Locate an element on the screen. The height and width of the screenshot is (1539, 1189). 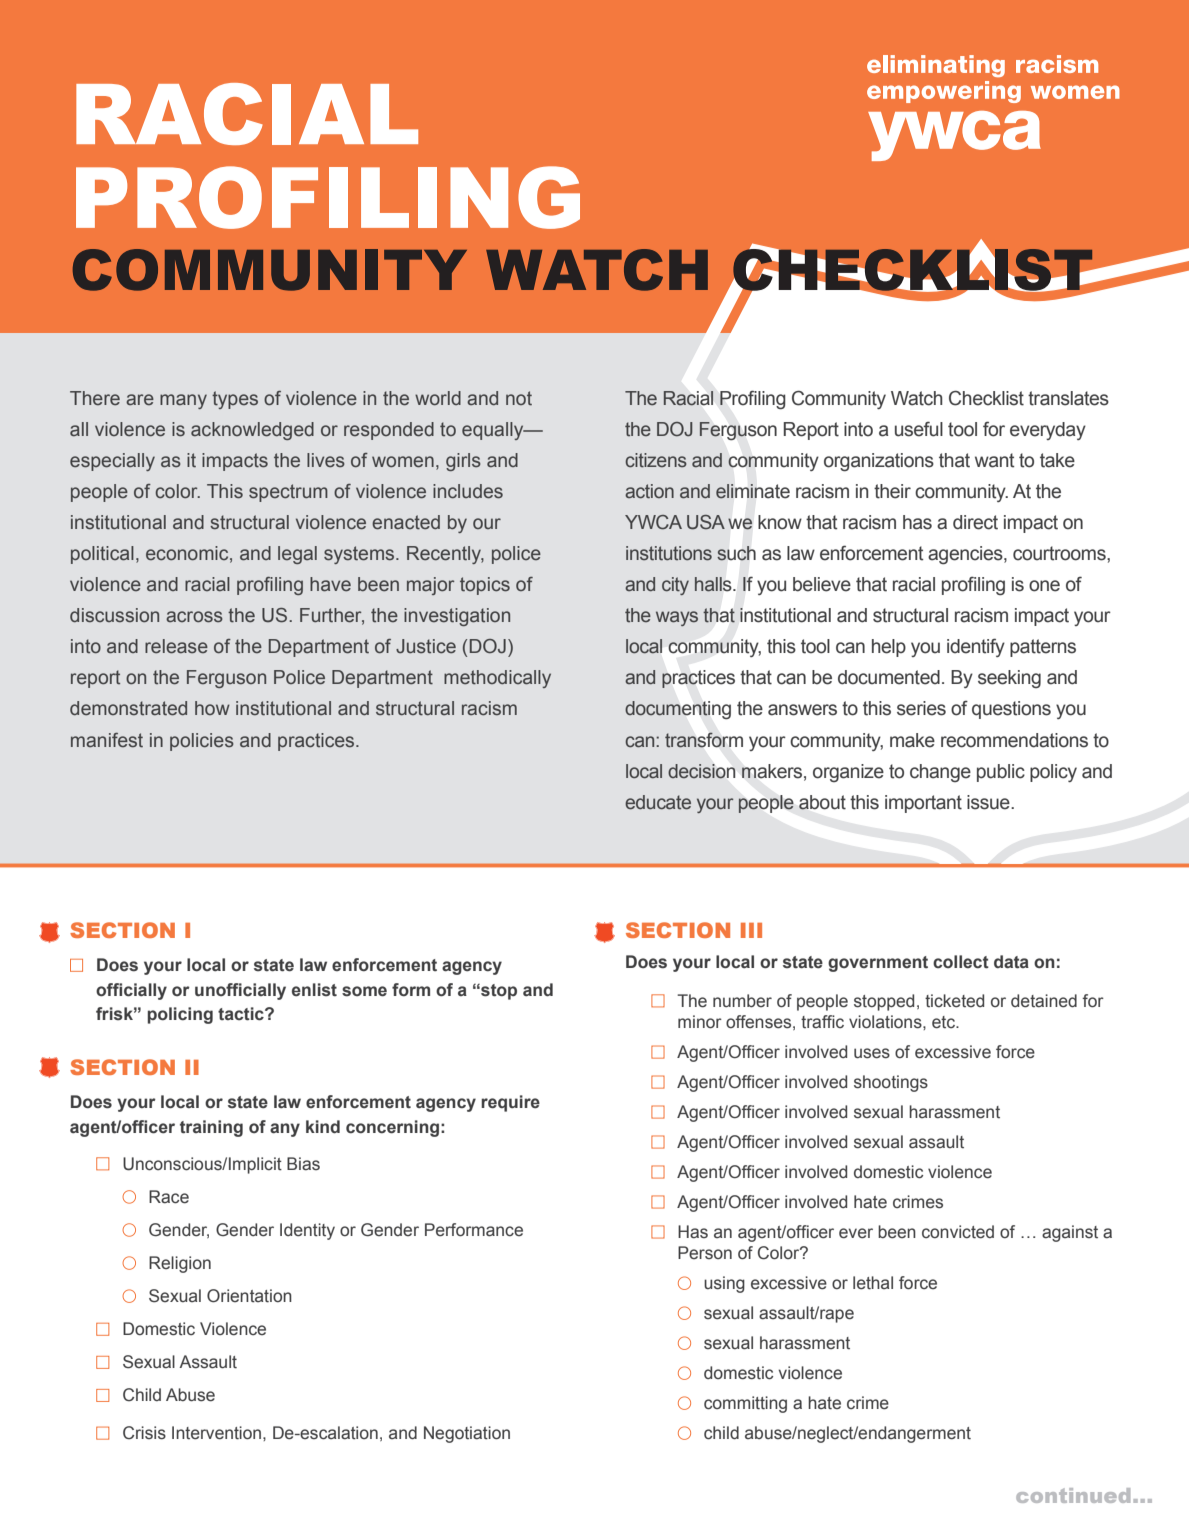
not is located at coordinates (519, 398).
